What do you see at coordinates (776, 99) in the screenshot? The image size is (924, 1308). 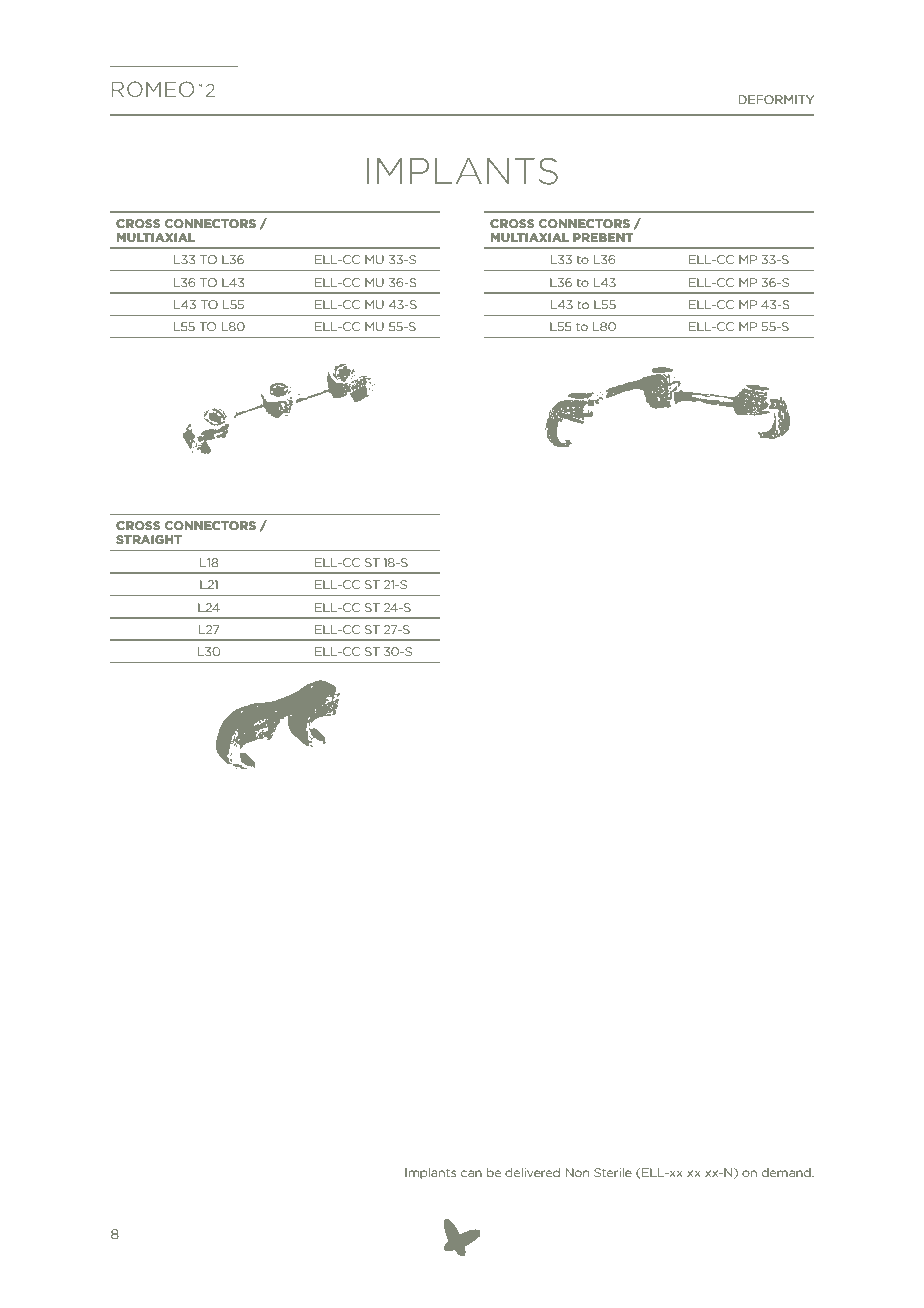 I see `DEFORMITY` at bounding box center [776, 99].
